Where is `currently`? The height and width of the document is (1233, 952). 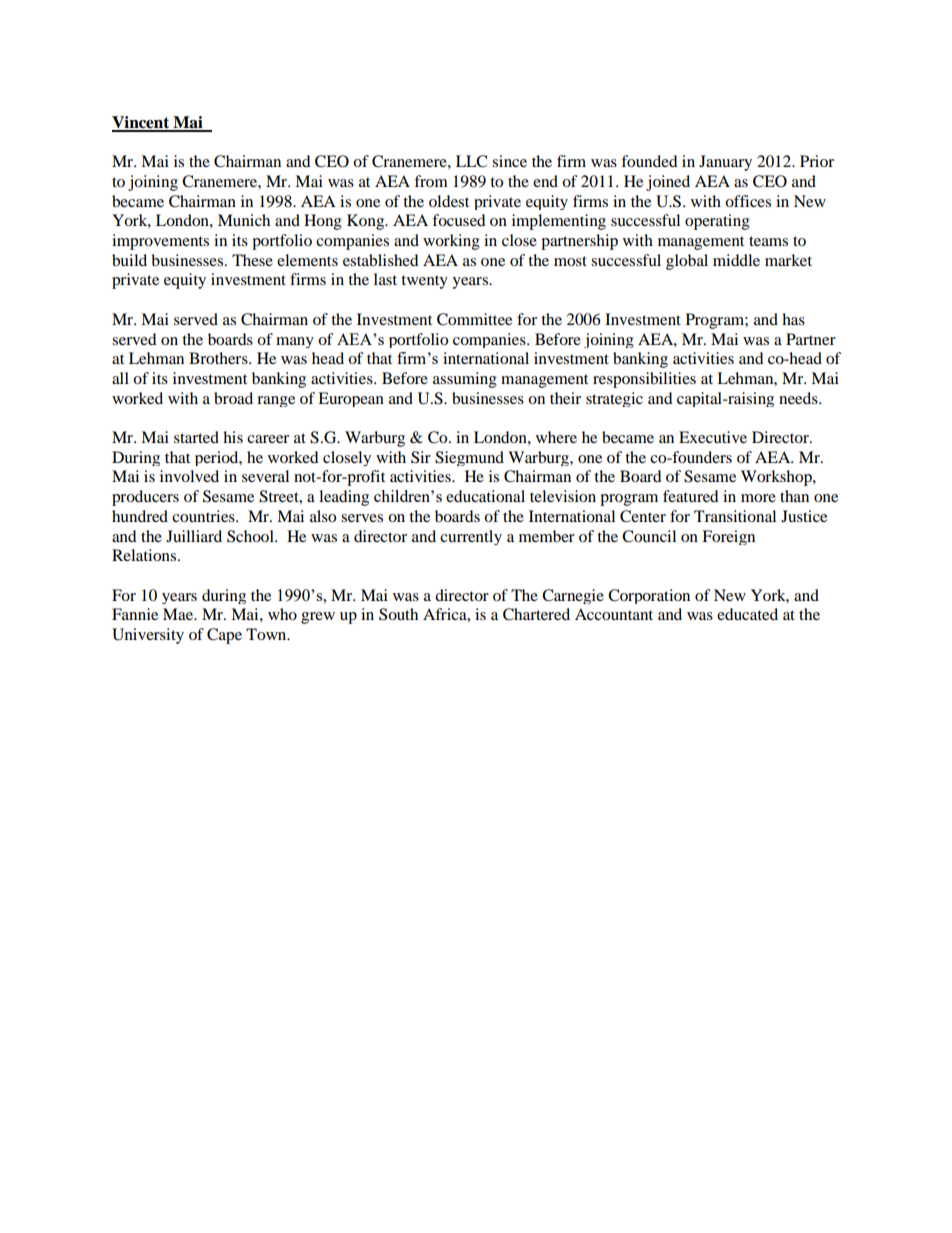 currently is located at coordinates (471, 537).
